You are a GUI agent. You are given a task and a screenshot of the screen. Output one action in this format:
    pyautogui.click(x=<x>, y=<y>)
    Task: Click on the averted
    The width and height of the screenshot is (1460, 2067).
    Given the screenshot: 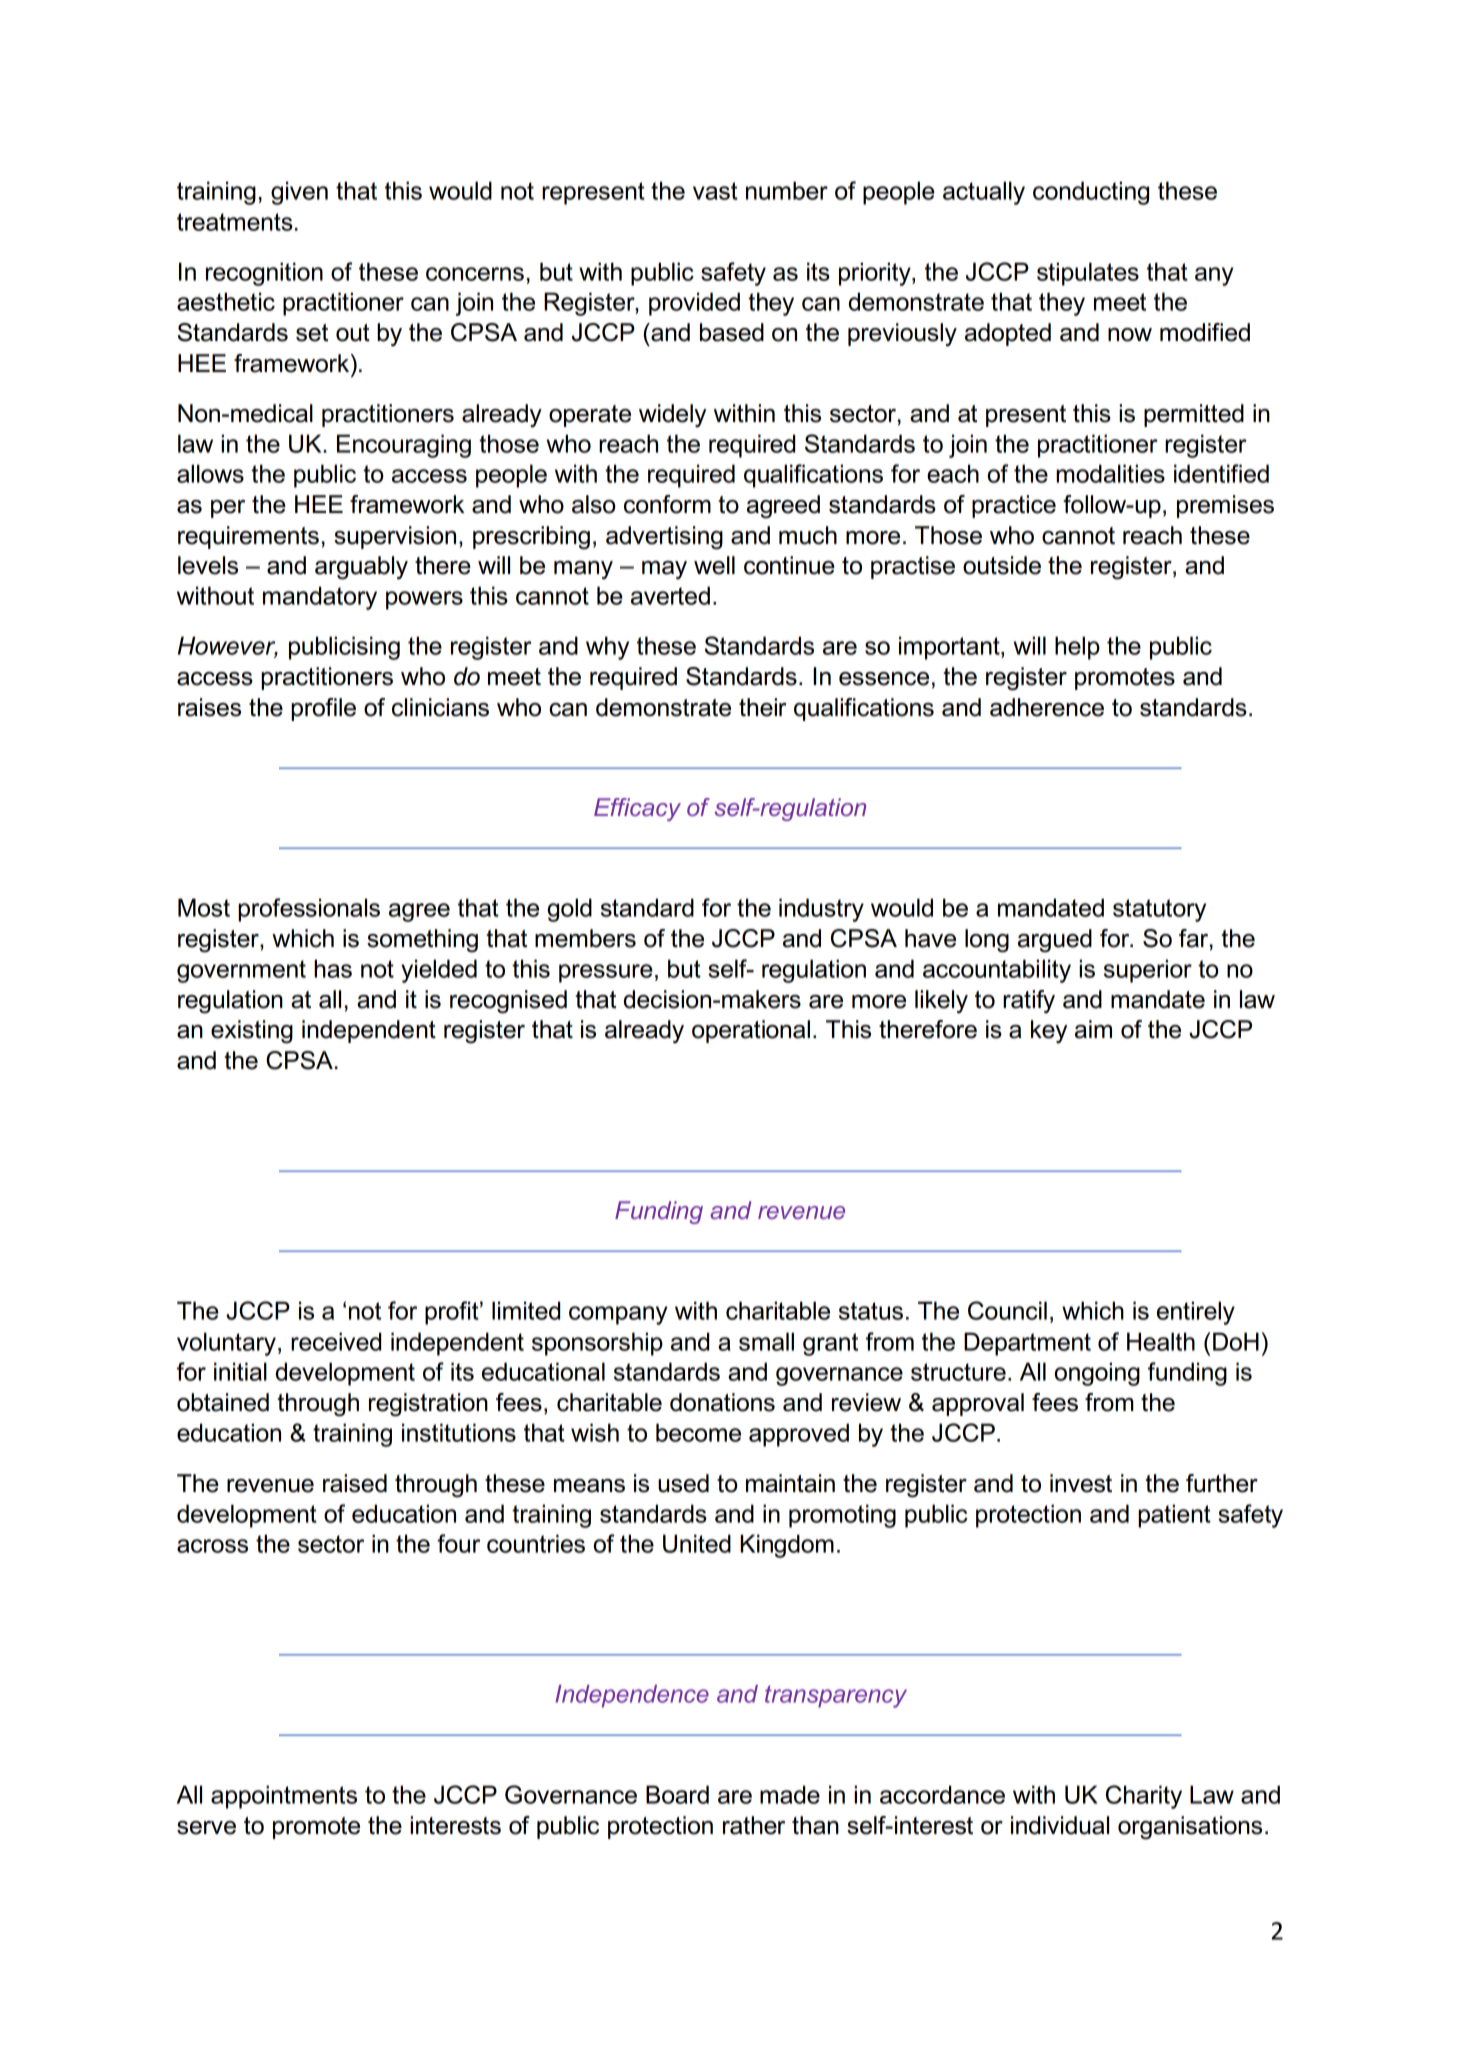 What is the action you would take?
    pyautogui.click(x=670, y=595)
